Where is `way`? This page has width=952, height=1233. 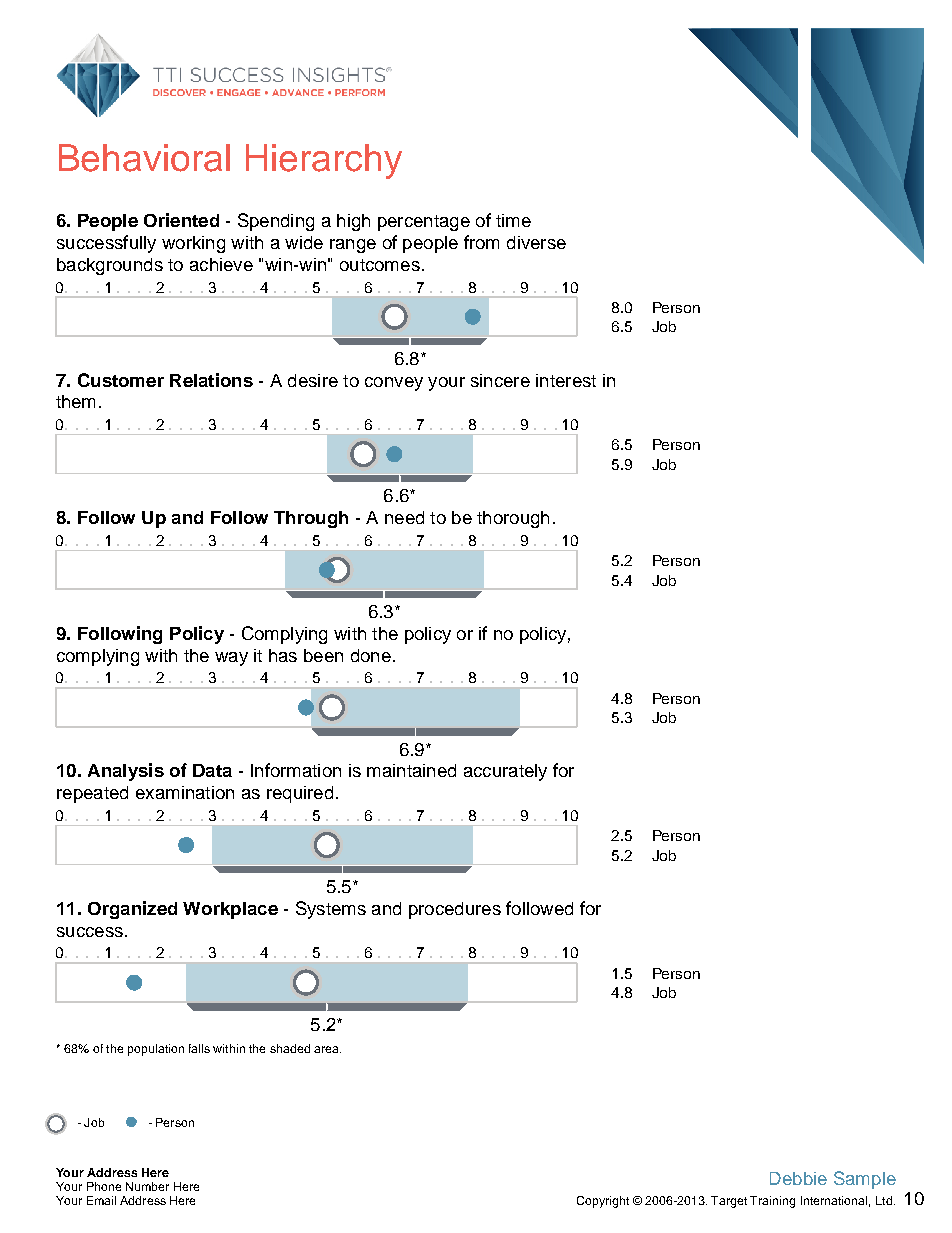
way is located at coordinates (231, 659).
